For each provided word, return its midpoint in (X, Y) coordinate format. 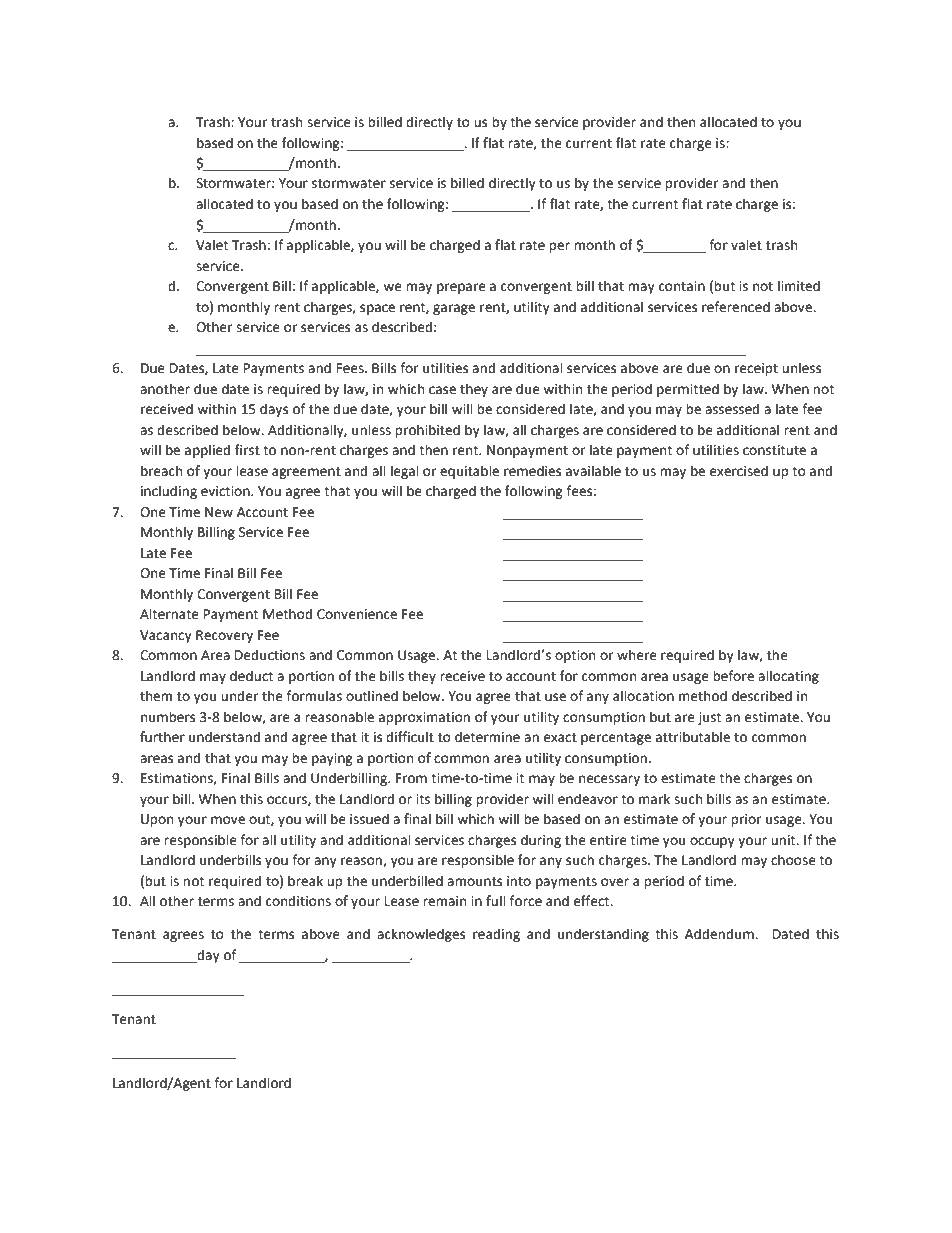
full (496, 900)
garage (454, 309)
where (637, 655)
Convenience (357, 614)
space (377, 309)
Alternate (169, 614)
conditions (298, 901)
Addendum (720, 934)
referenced (736, 307)
